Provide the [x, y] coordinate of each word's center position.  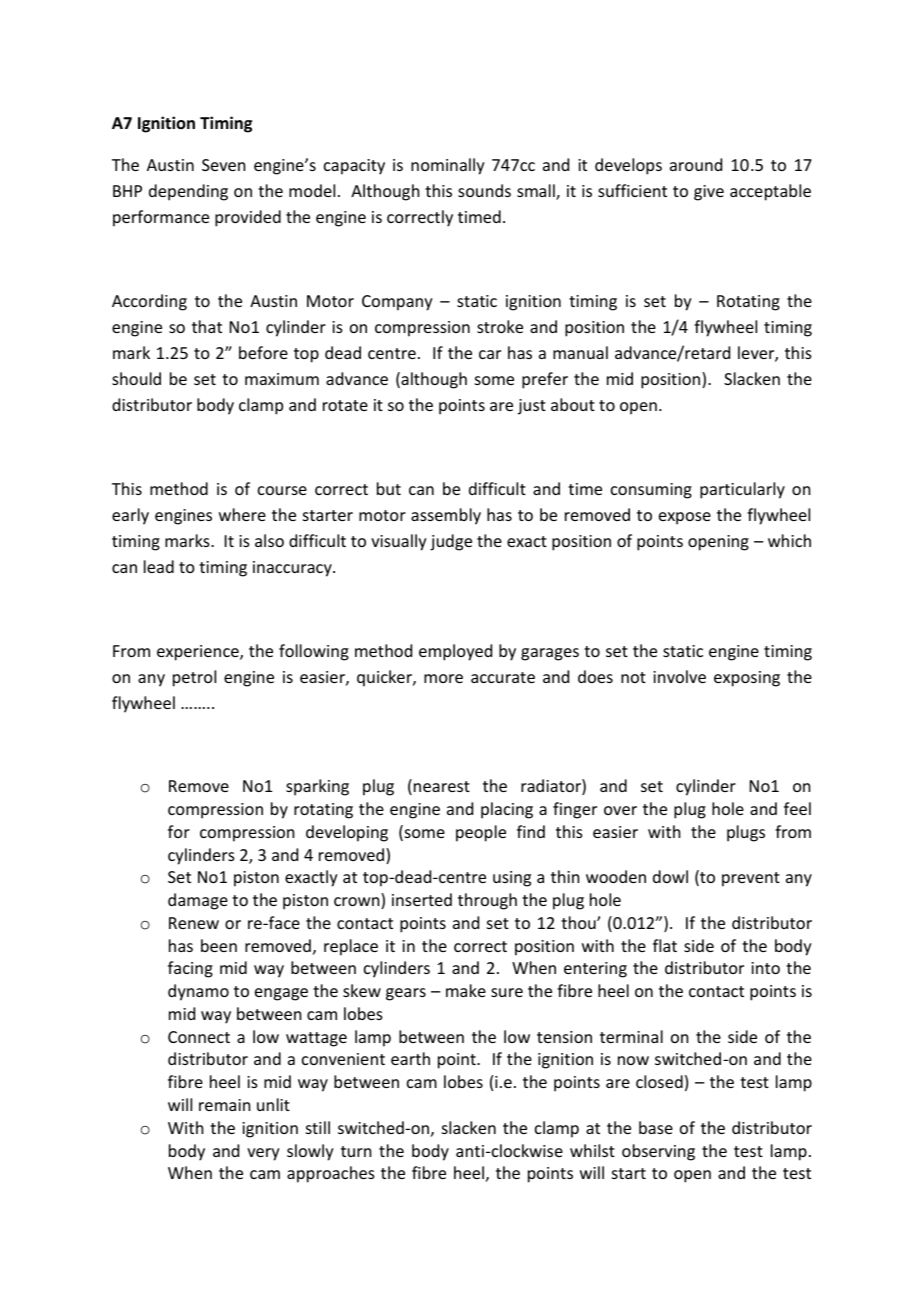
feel [797, 808]
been [219, 945]
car [490, 354]
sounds [484, 190]
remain [224, 1105]
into [765, 968]
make [466, 990]
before [263, 352]
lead [159, 566]
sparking [317, 787]
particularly [742, 490]
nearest [442, 786]
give [709, 193]
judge [451, 542]
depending [188, 192]
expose [685, 518]
